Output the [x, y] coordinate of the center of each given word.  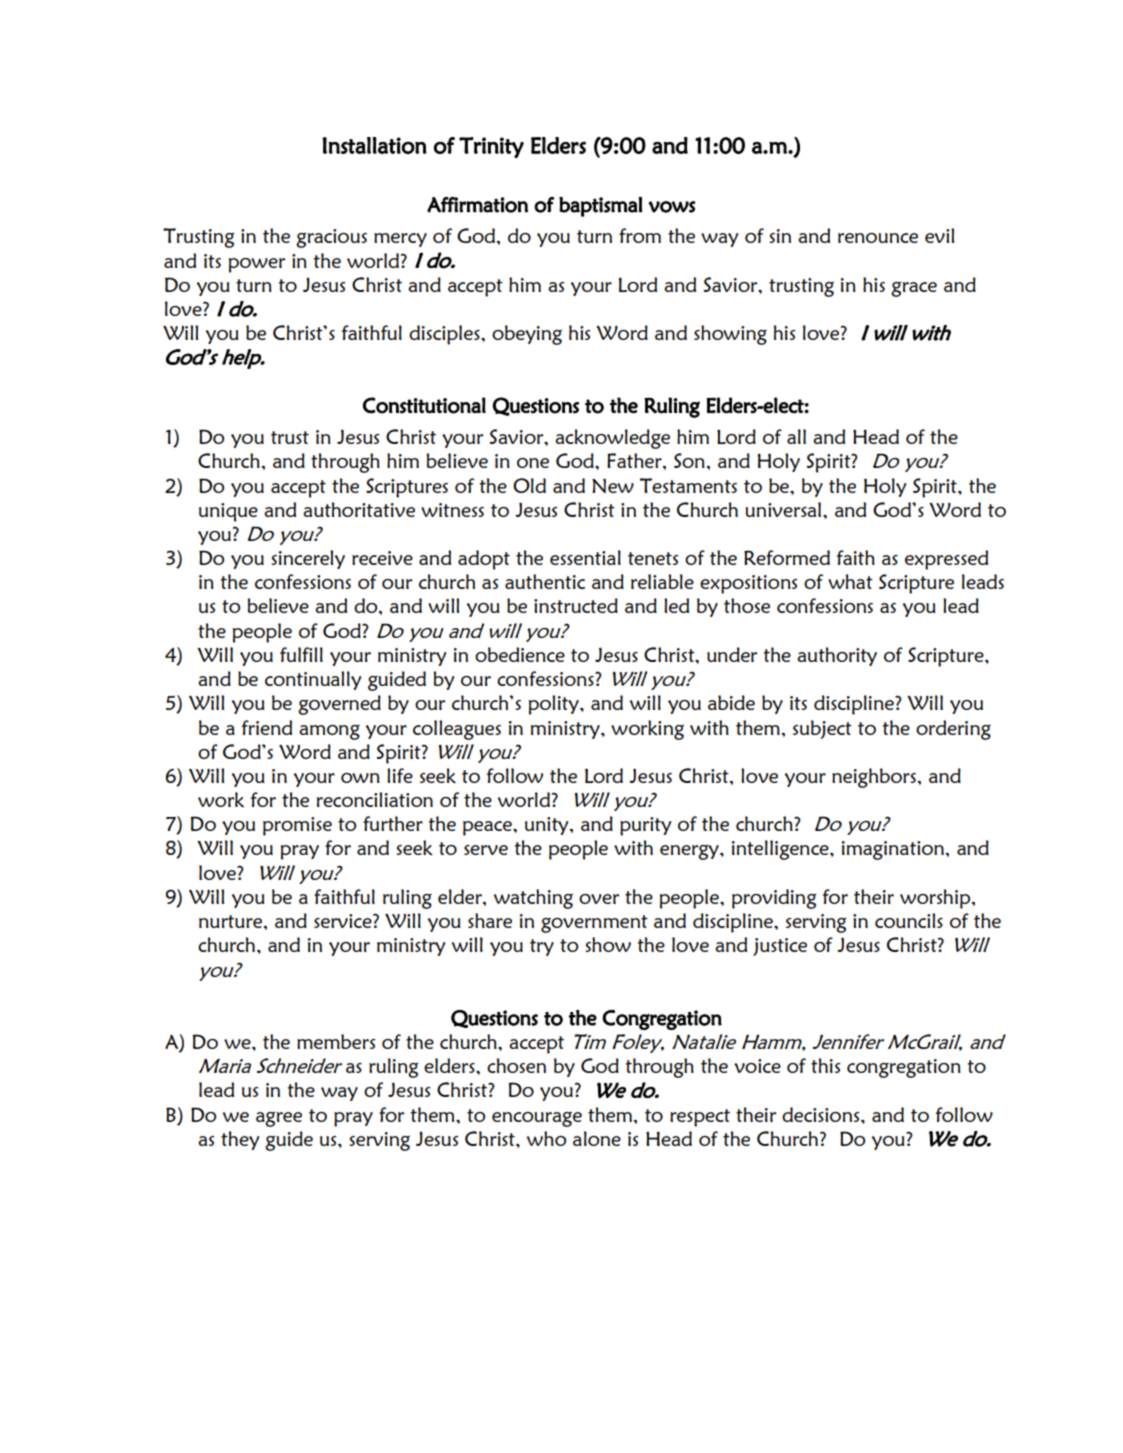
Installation [374, 145]
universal [784, 509]
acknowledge [612, 439]
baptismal [601, 206]
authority [837, 656]
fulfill [301, 654]
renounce [878, 238]
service [344, 921]
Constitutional [424, 405]
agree [279, 1119]
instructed [576, 605]
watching [533, 899]
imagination [893, 850]
